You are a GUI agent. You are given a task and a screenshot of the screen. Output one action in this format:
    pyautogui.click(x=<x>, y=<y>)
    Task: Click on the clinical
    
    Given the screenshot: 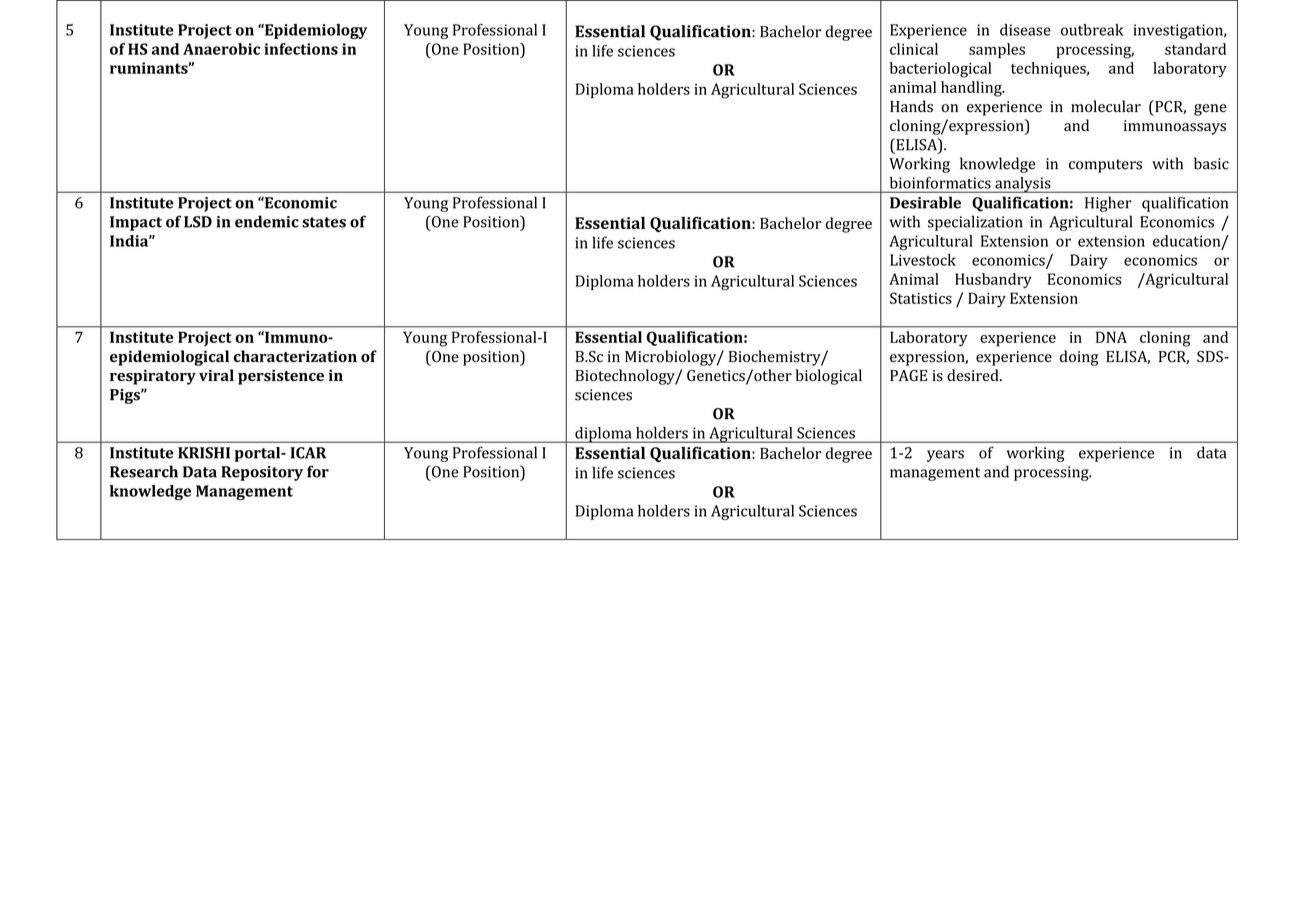 What is the action you would take?
    pyautogui.click(x=914, y=49)
